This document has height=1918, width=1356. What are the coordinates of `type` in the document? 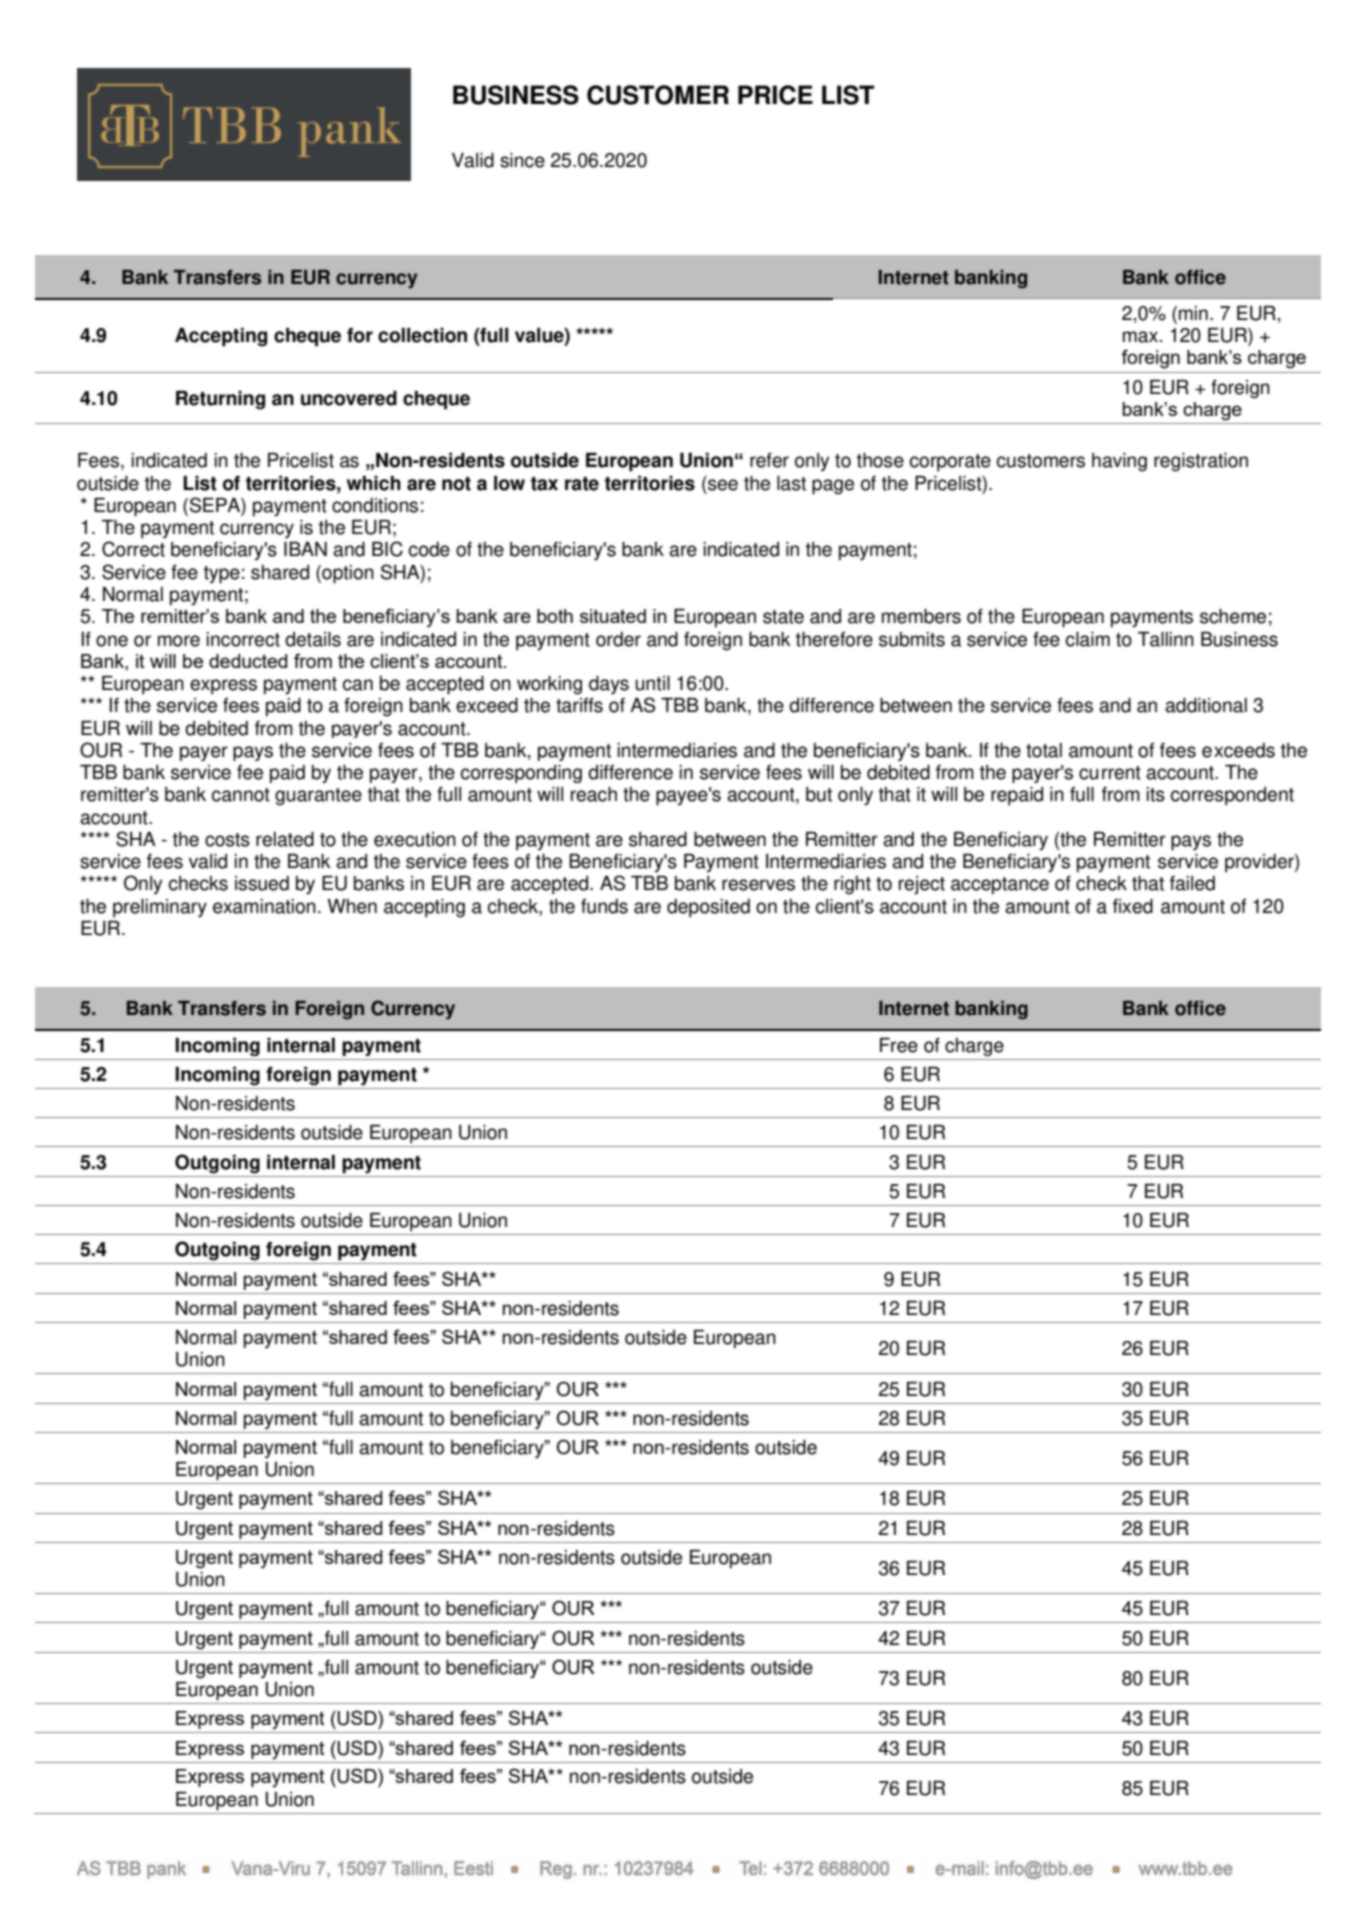 It's located at (222, 575).
